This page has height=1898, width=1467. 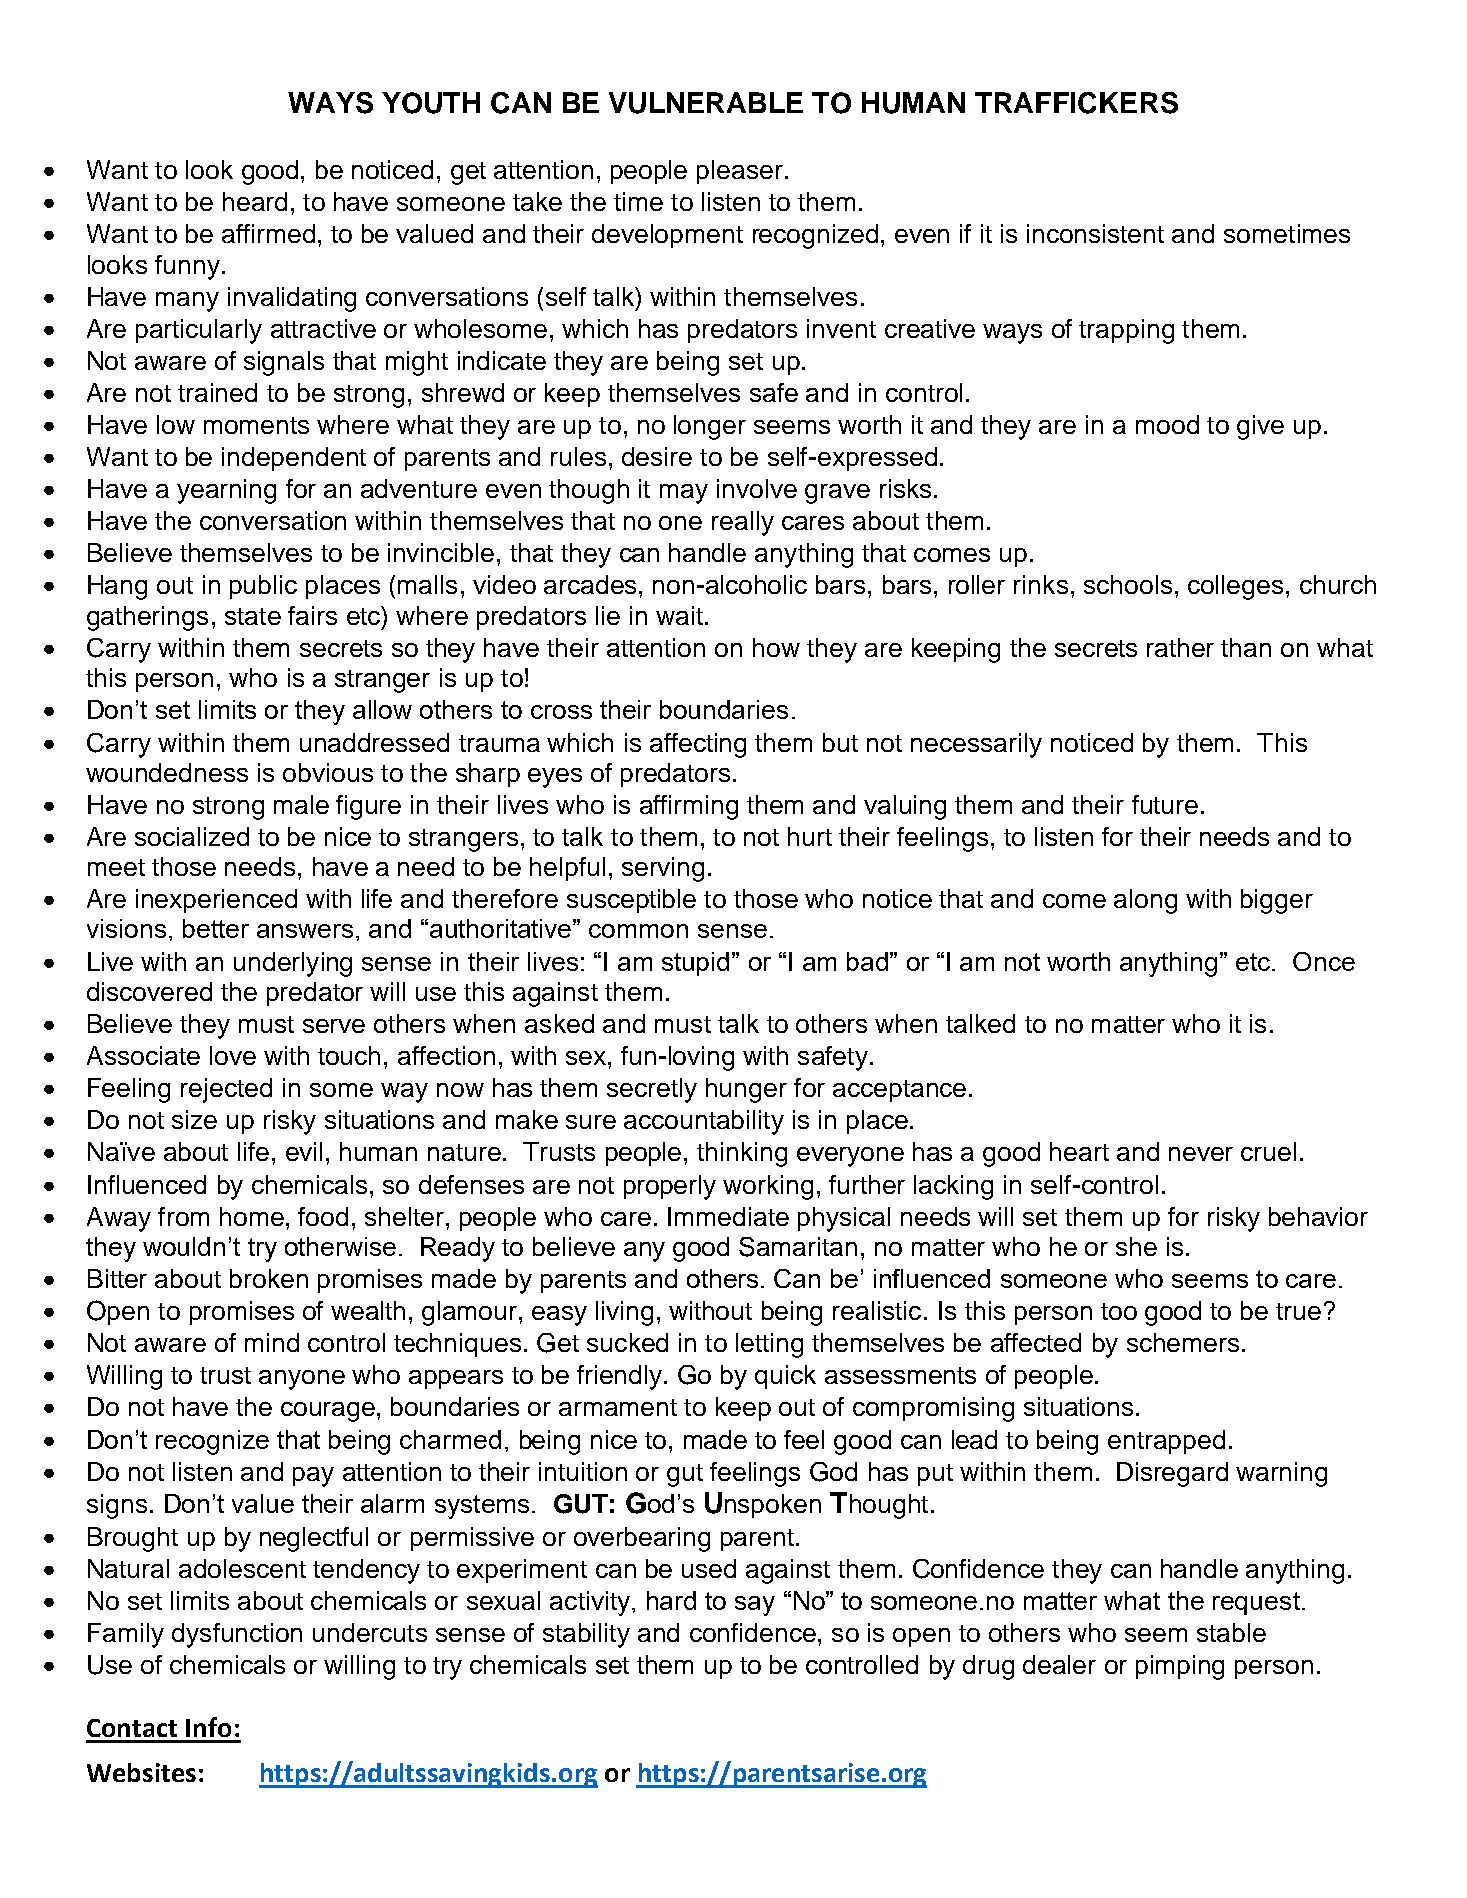 I want to click on along, so click(x=1145, y=901).
